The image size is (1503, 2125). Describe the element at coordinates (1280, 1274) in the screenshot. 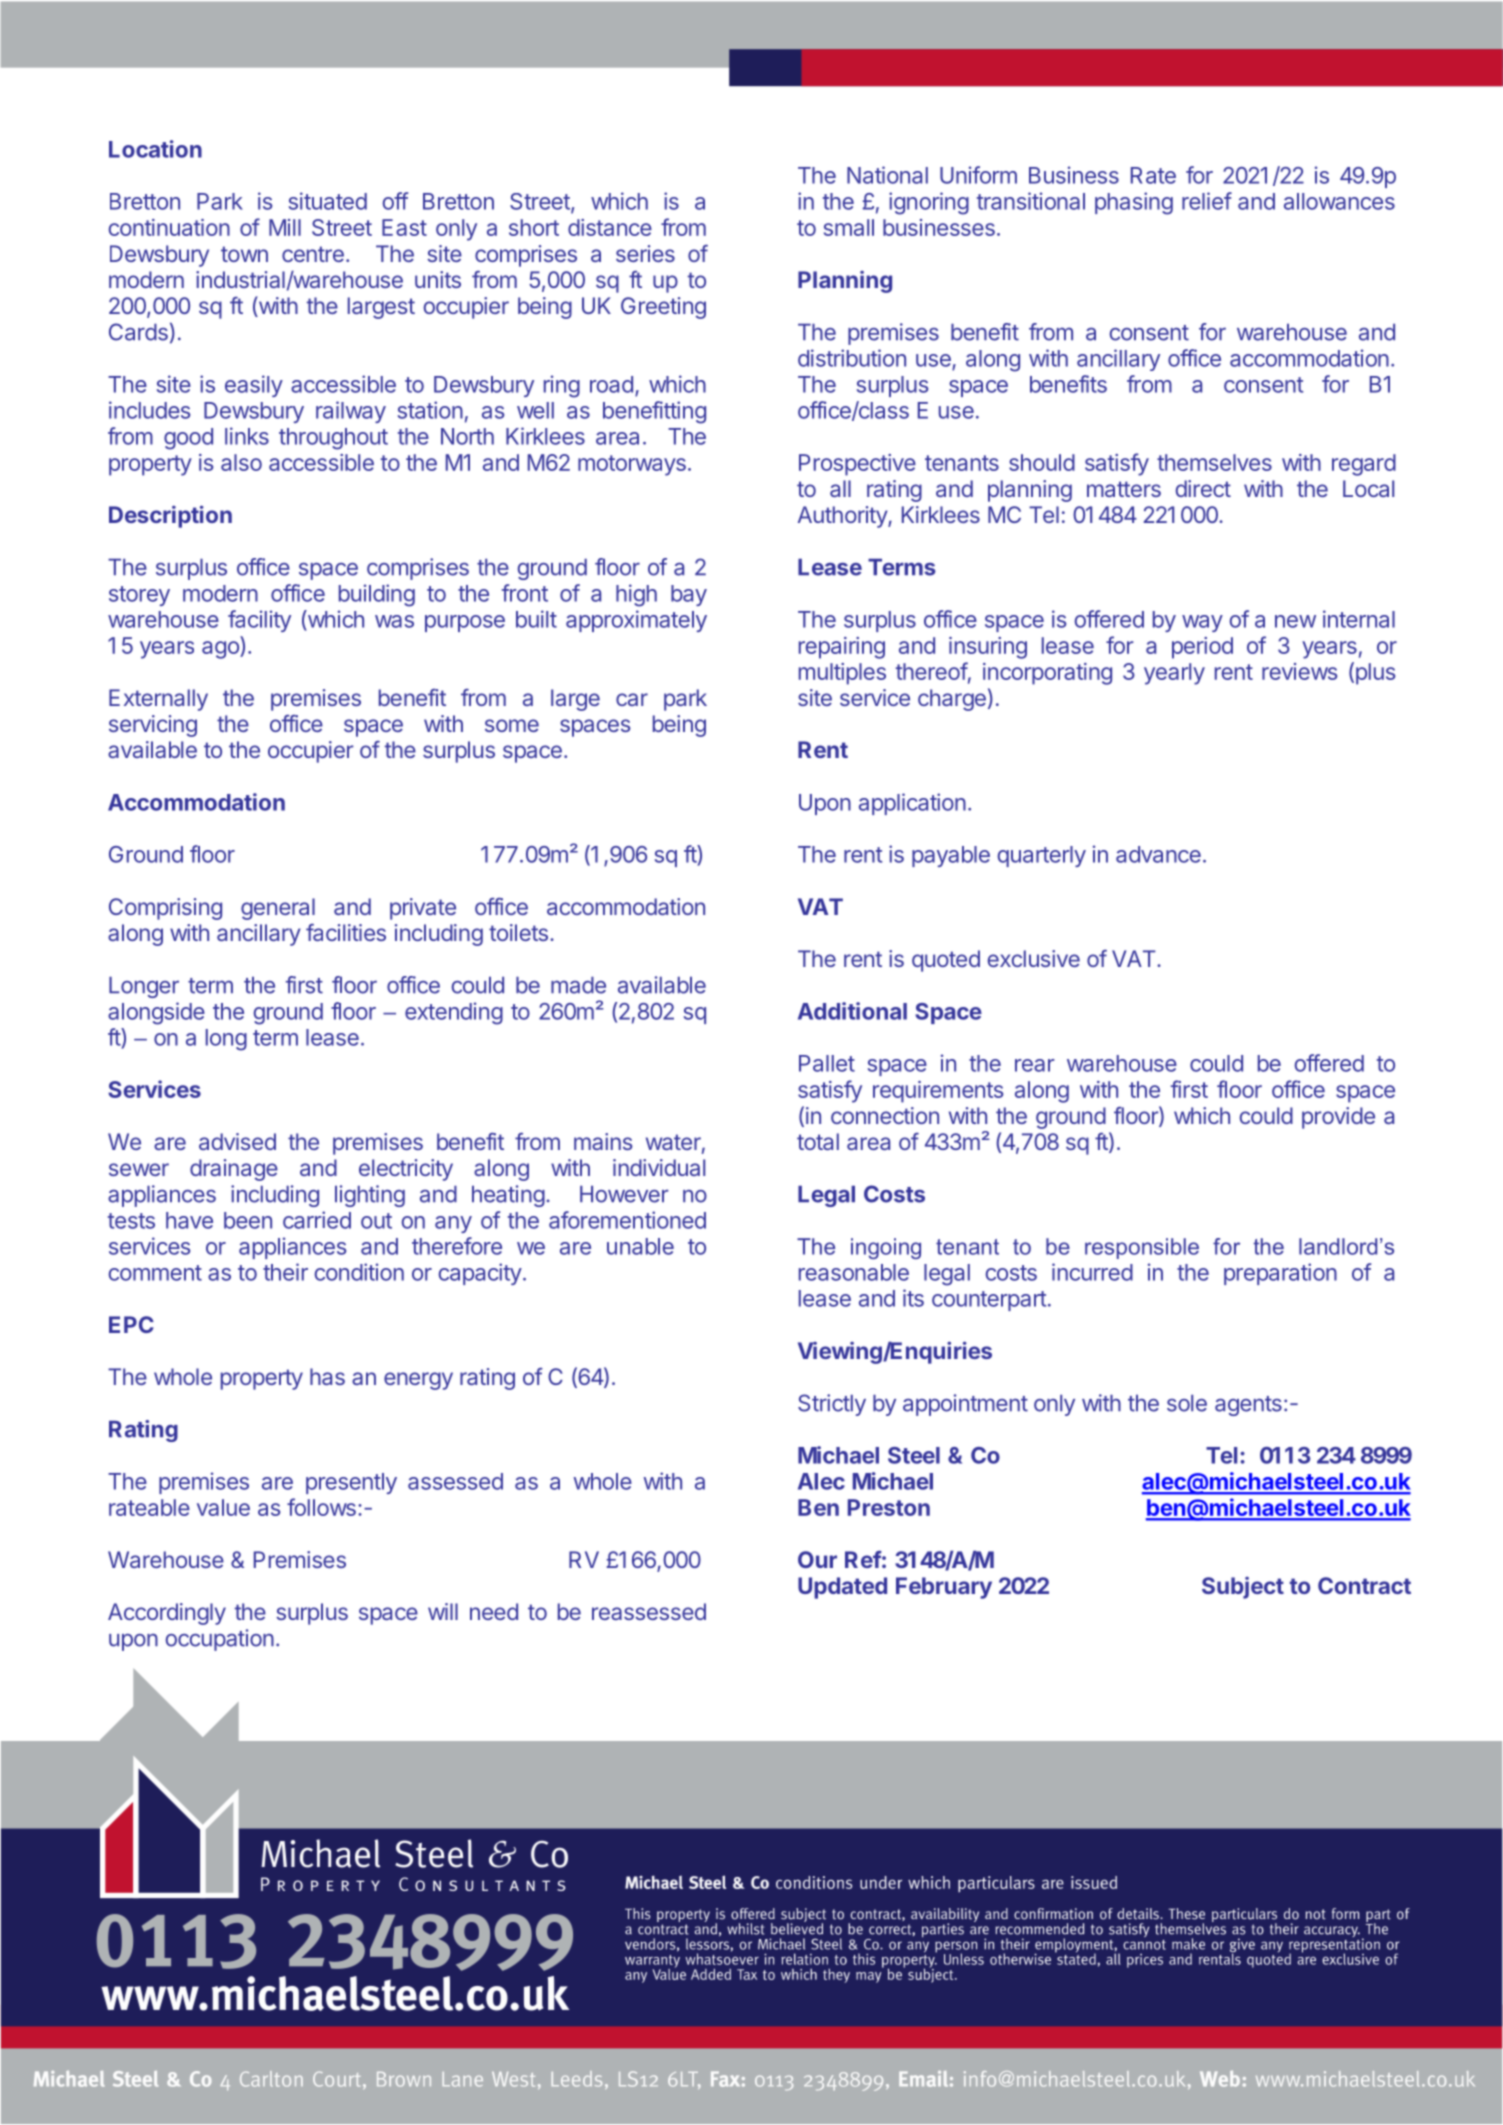

I see `preparation` at that location.
